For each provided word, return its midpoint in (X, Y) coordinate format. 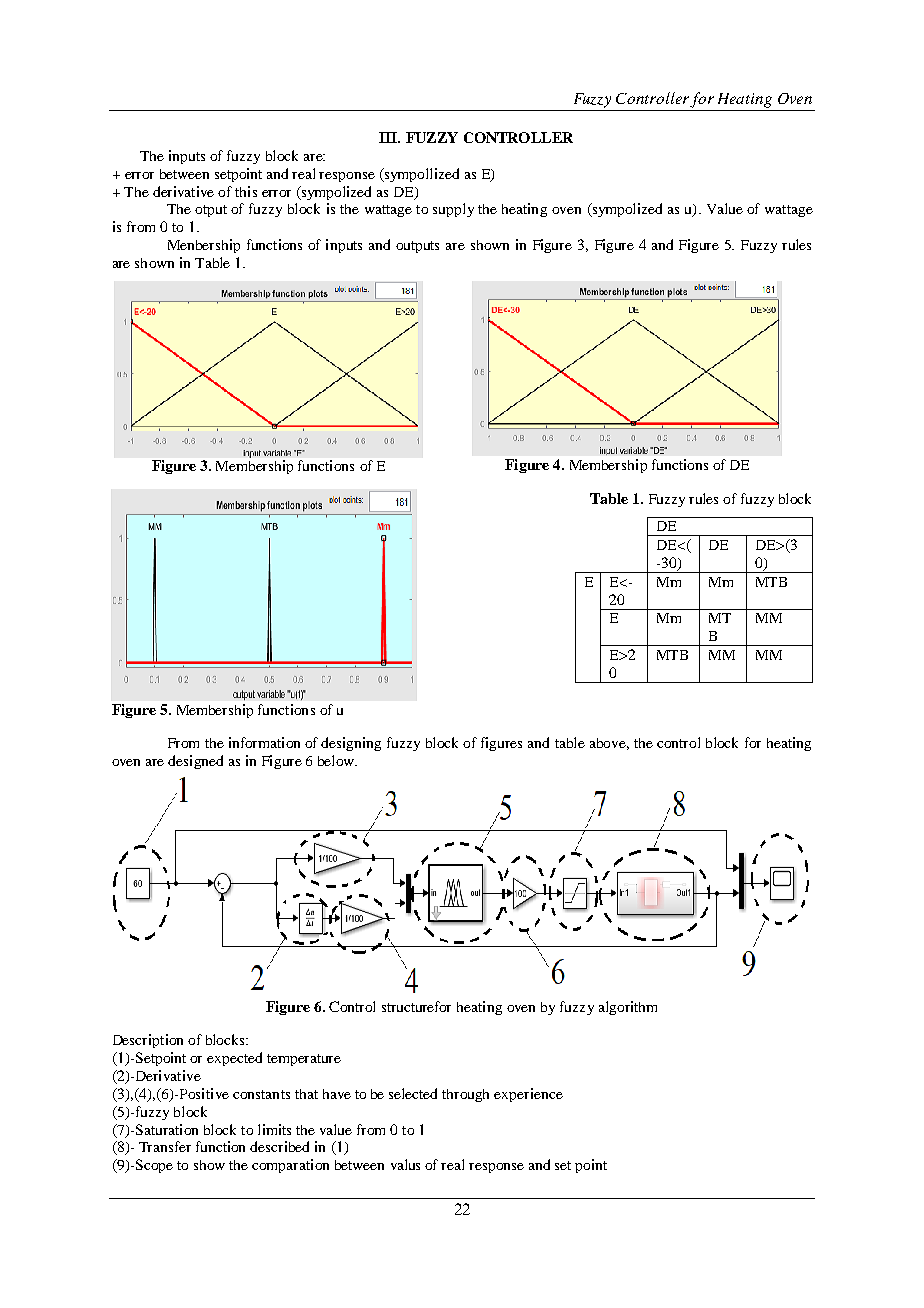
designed (195, 762)
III (389, 137)
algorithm (628, 1008)
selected (413, 1093)
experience (528, 1095)
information (264, 742)
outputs (417, 247)
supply (453, 210)
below (337, 760)
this (246, 191)
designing (351, 744)
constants (261, 1094)
